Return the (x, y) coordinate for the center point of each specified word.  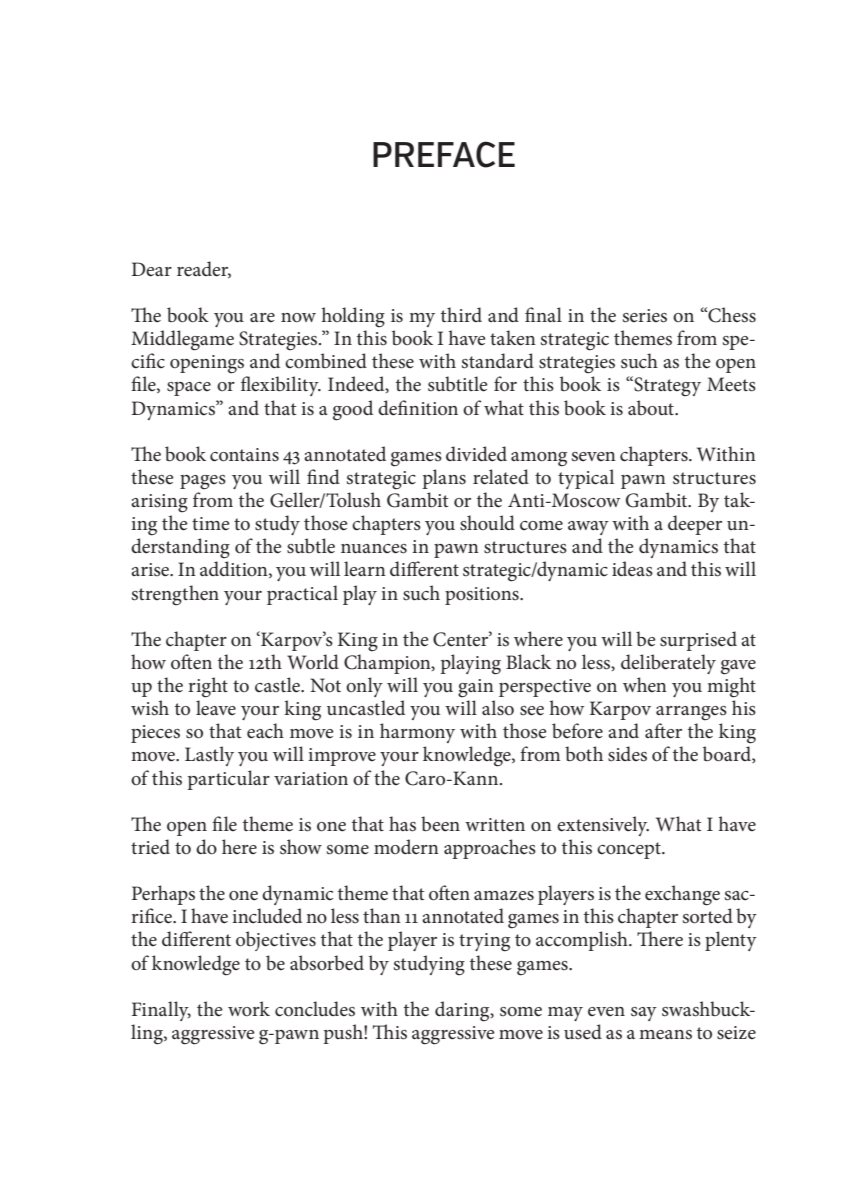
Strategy (666, 386)
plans (444, 479)
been (440, 824)
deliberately (668, 664)
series (645, 316)
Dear (151, 269)
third (461, 314)
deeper (695, 525)
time (211, 524)
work (249, 1009)
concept (630, 850)
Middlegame (182, 340)
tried (150, 847)
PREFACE (444, 154)
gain (476, 688)
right (208, 687)
